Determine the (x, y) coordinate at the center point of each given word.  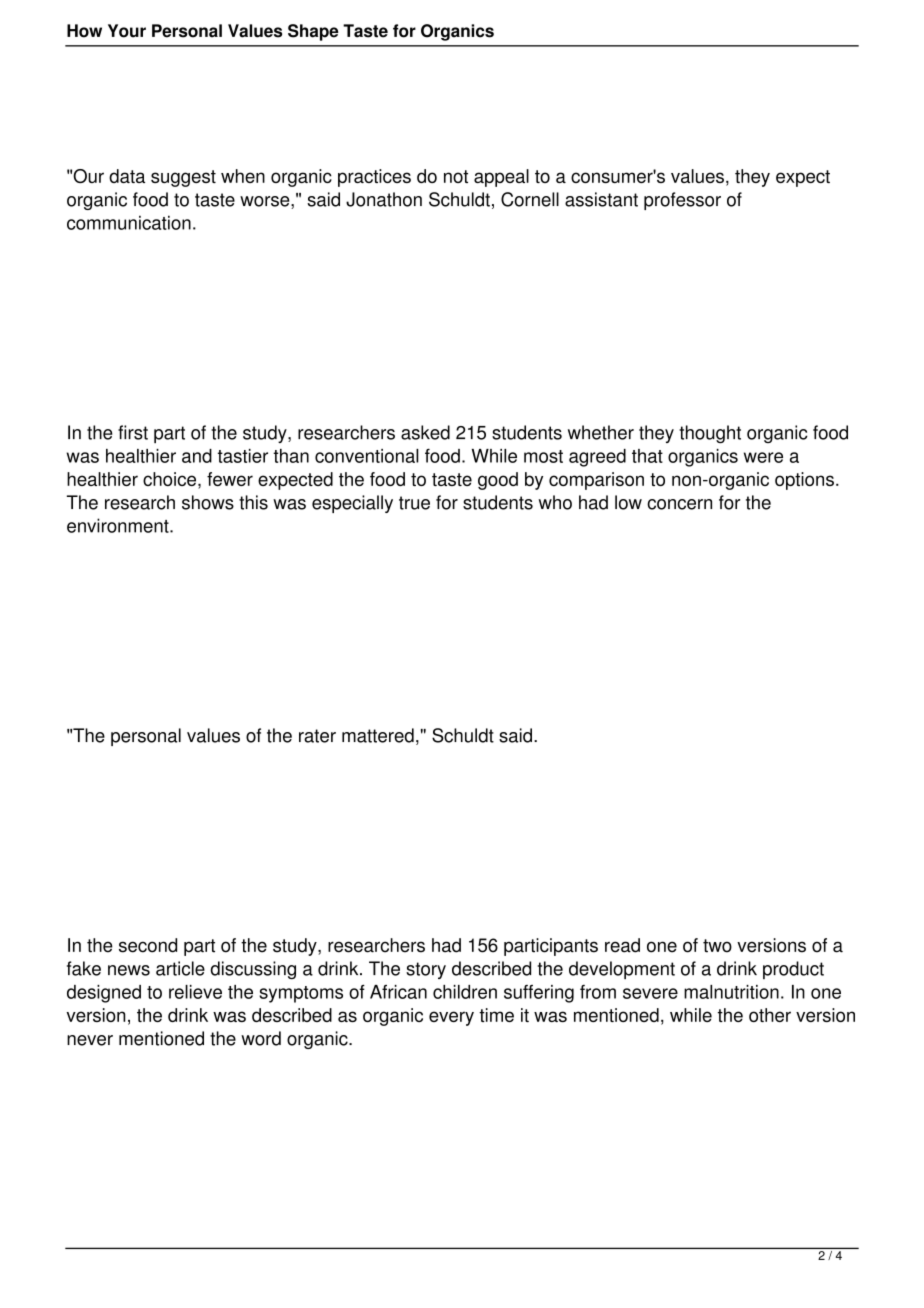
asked (425, 432)
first (133, 432)
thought (710, 434)
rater (317, 736)
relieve (195, 992)
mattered (378, 735)
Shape (313, 32)
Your (127, 31)
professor (682, 201)
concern (679, 504)
